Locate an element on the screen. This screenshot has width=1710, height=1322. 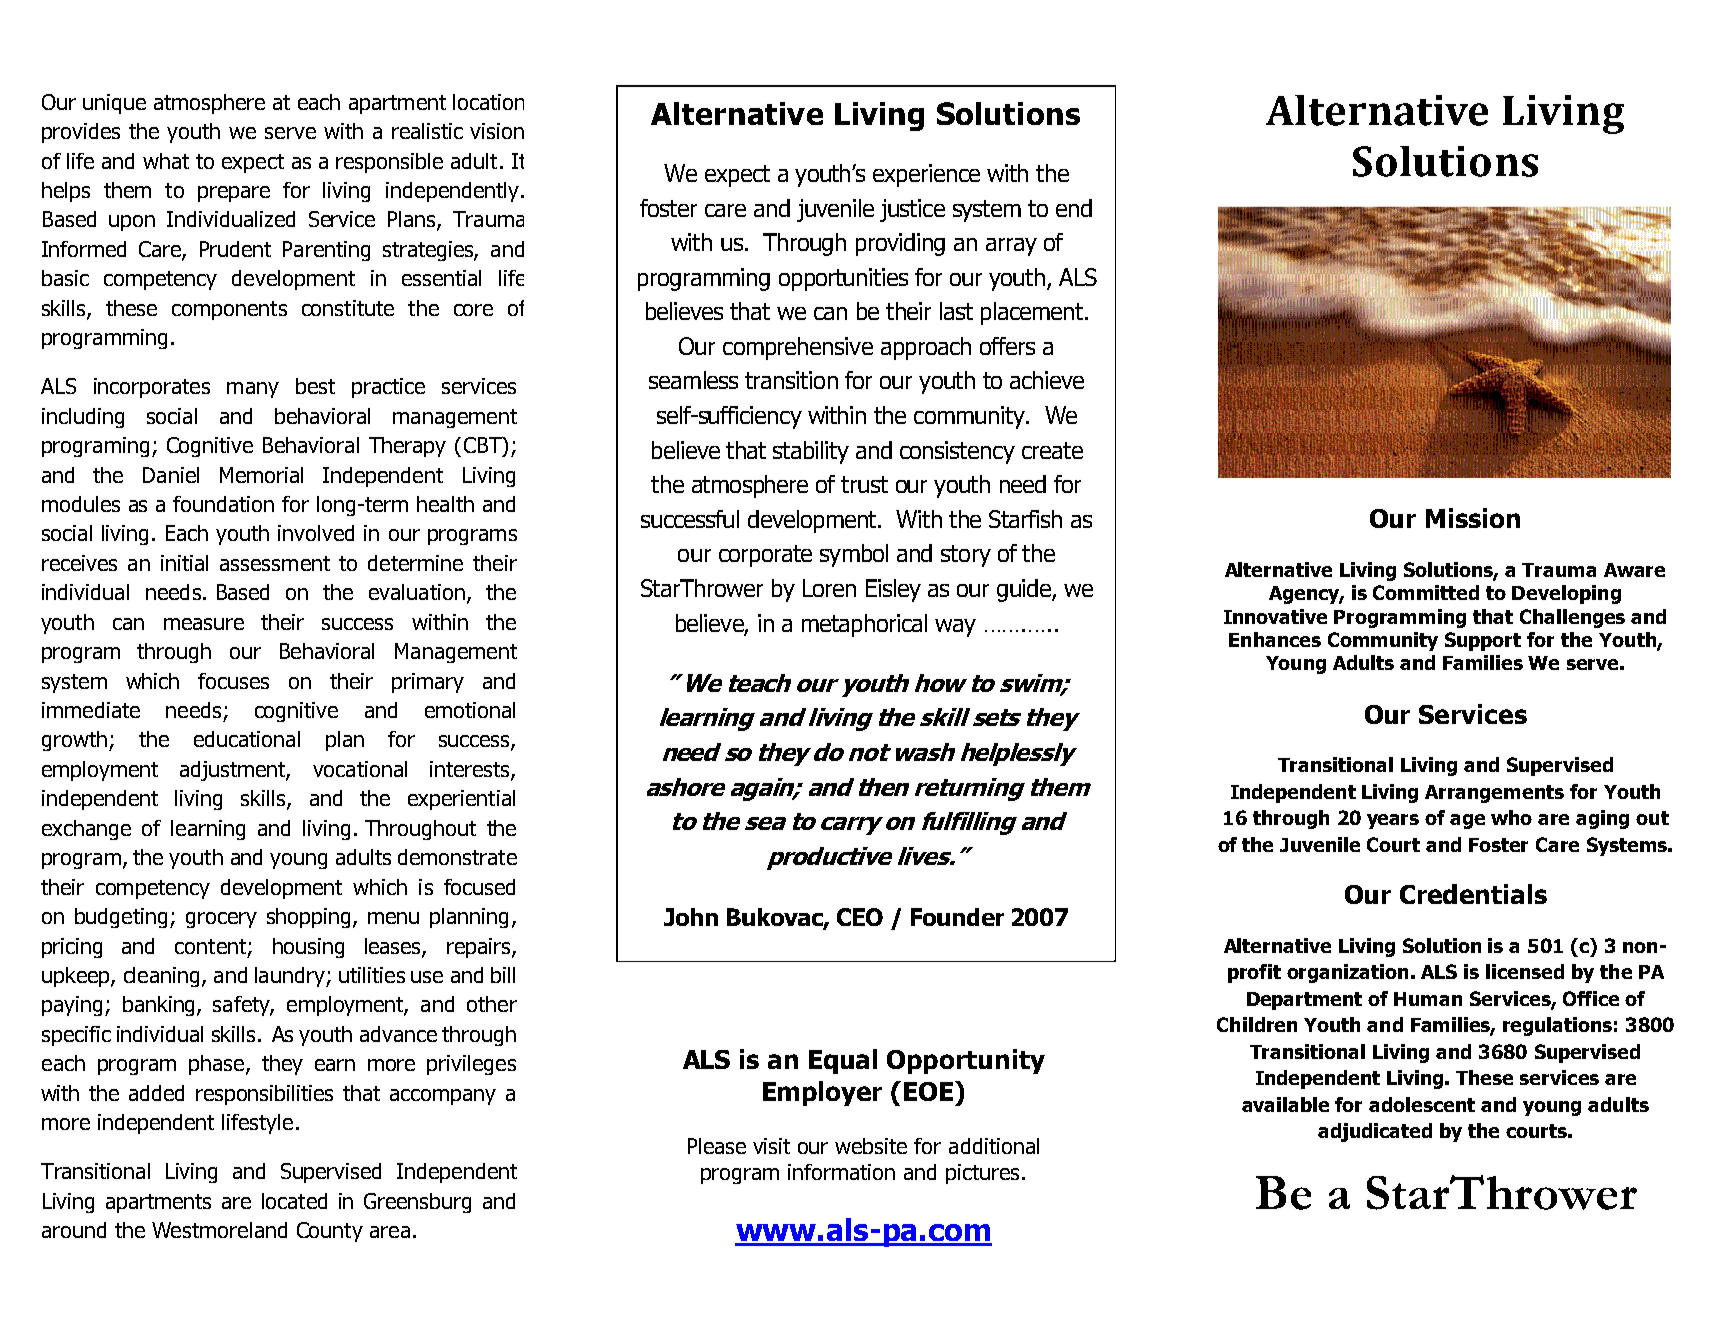
located is located at coordinates (294, 1201).
